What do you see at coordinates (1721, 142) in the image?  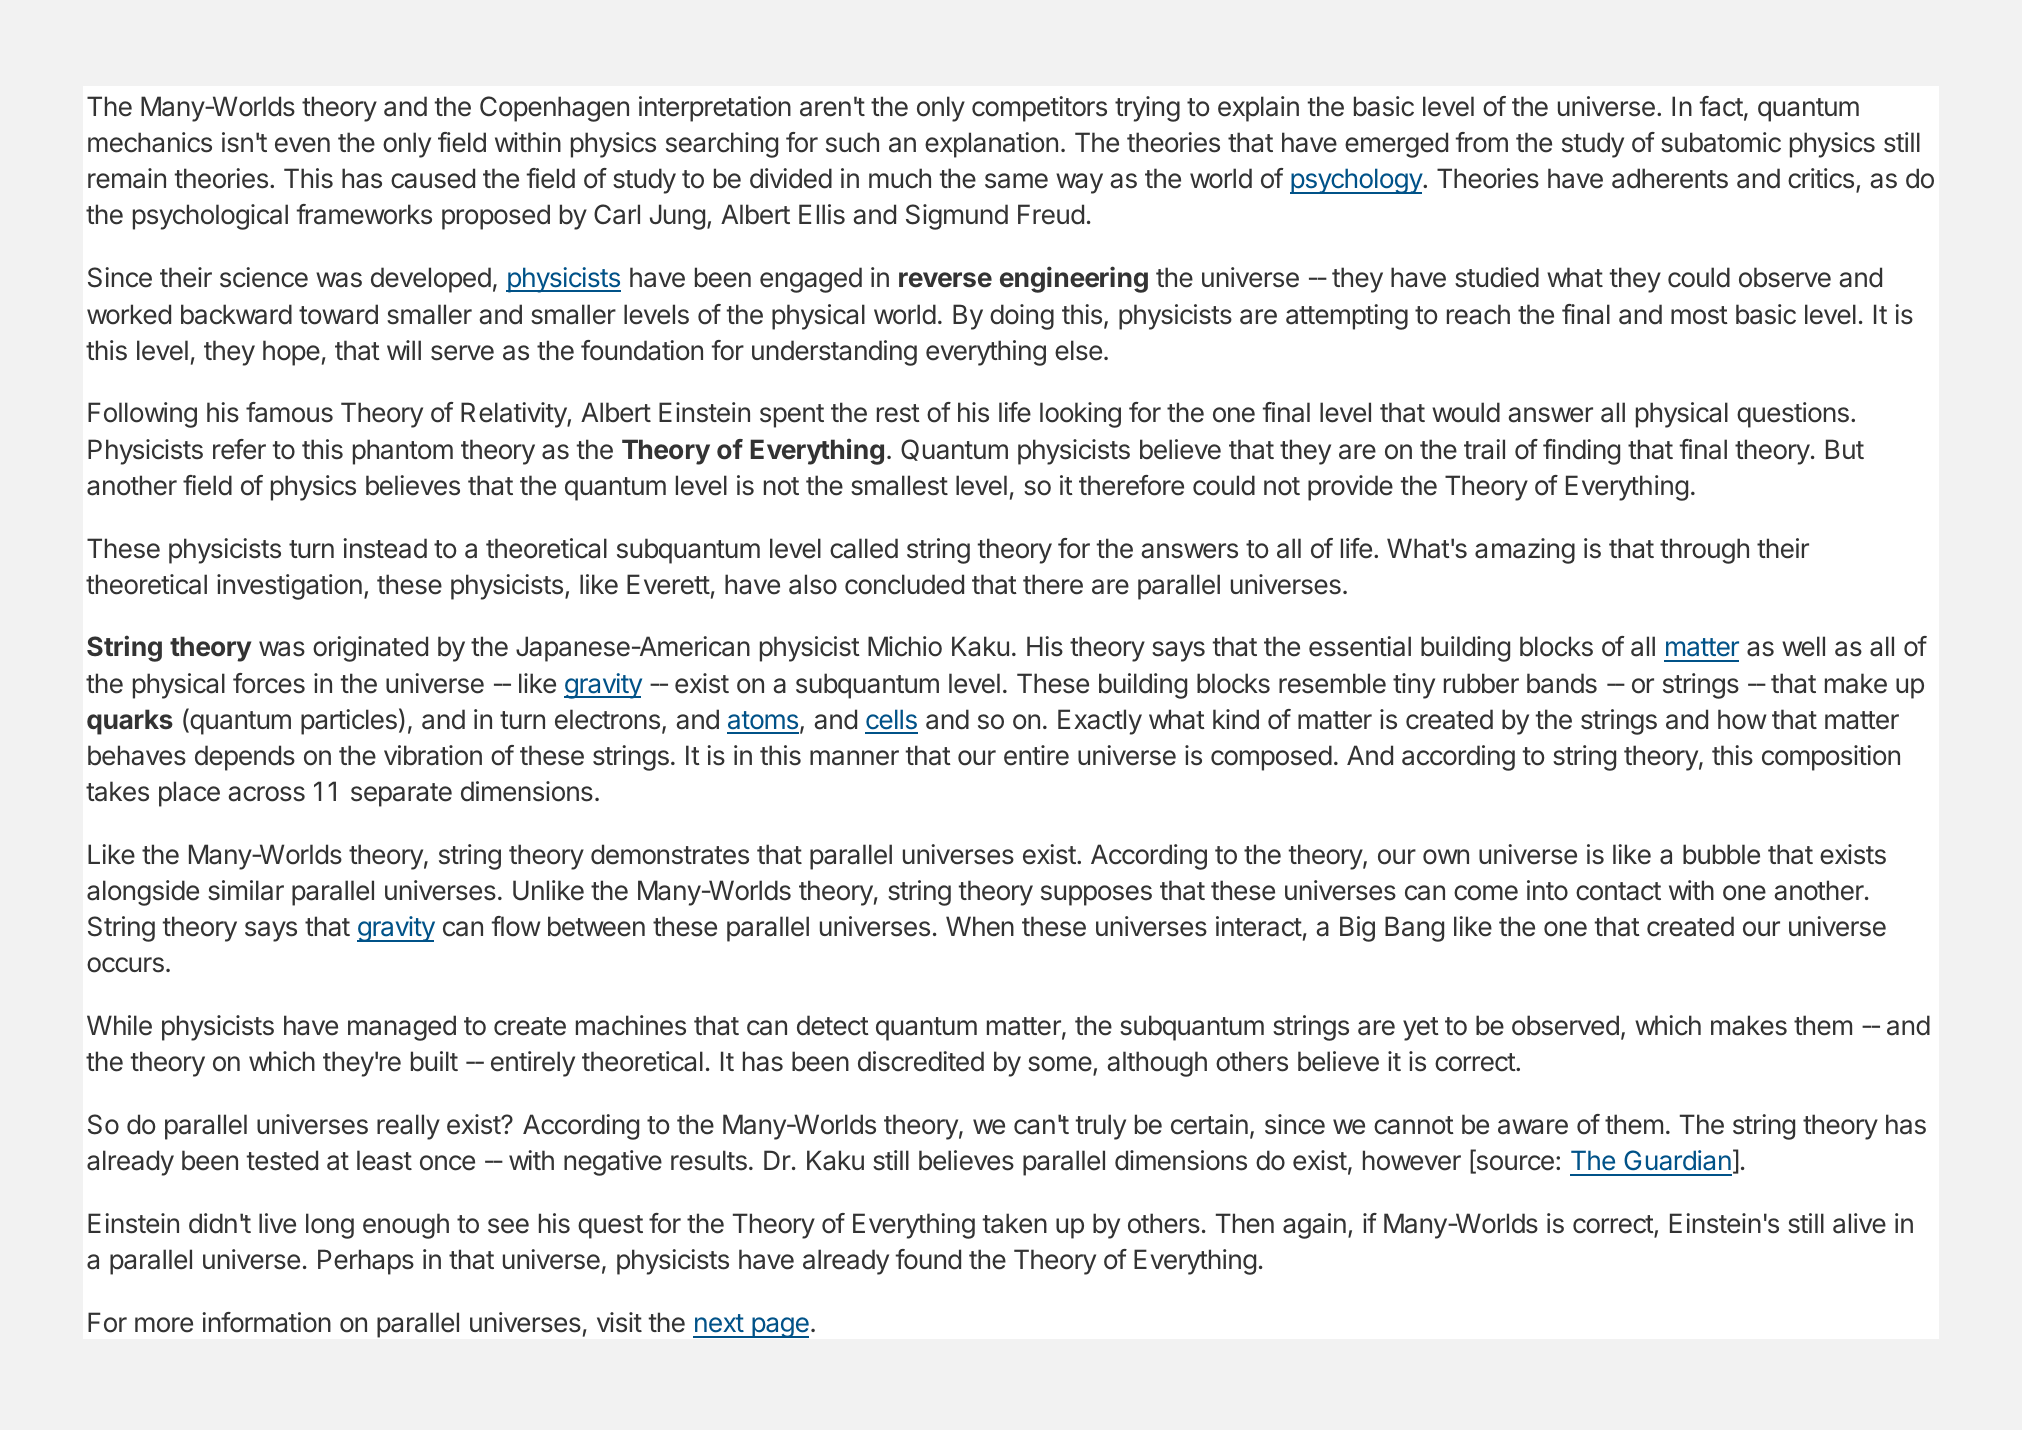 I see `subatomic` at bounding box center [1721, 142].
